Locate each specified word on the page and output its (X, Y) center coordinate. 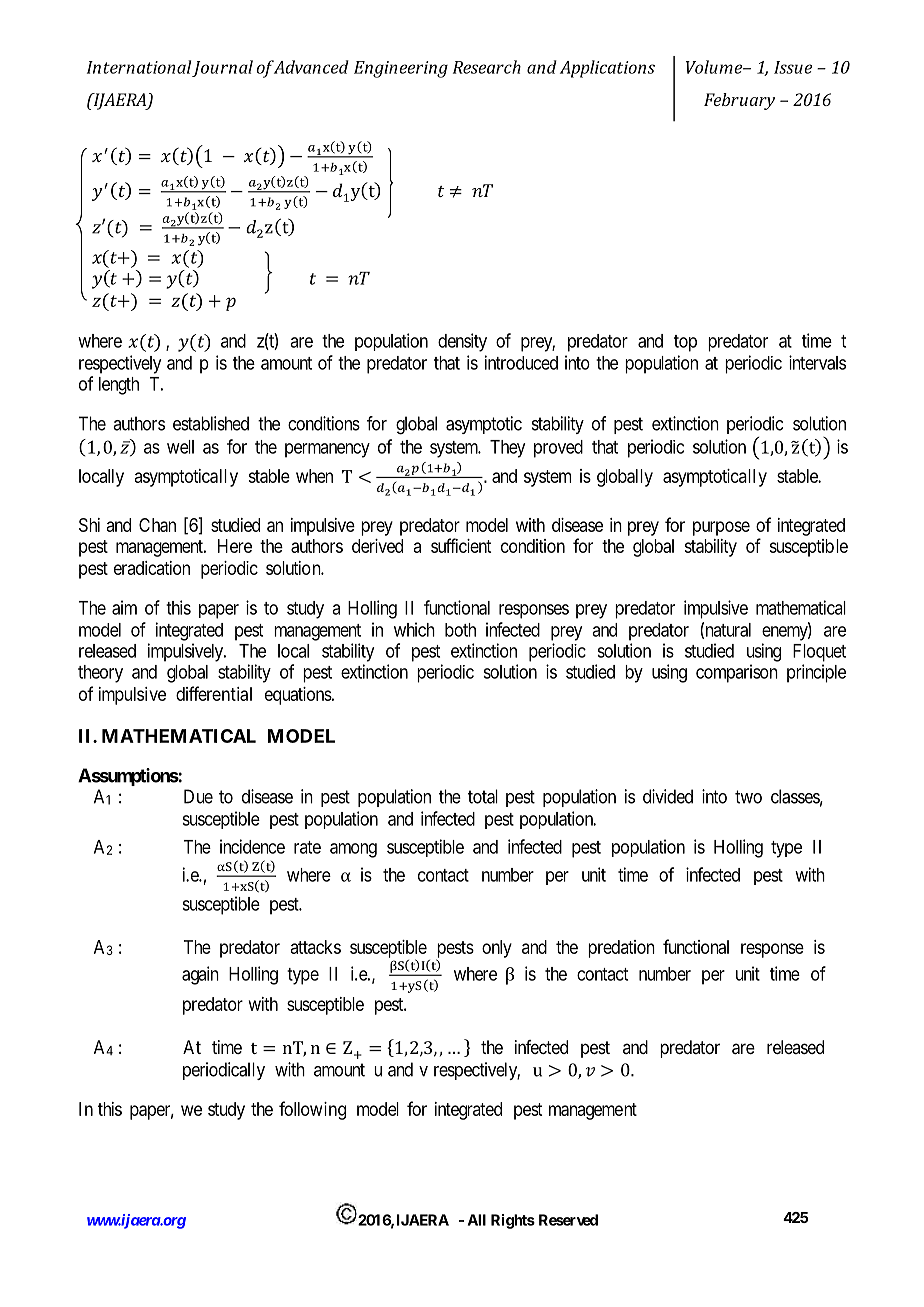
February (739, 101)
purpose (721, 528)
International (139, 67)
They (507, 449)
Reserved (568, 1220)
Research (487, 67)
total (483, 796)
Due (198, 796)
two (748, 797)
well (180, 447)
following (312, 1110)
